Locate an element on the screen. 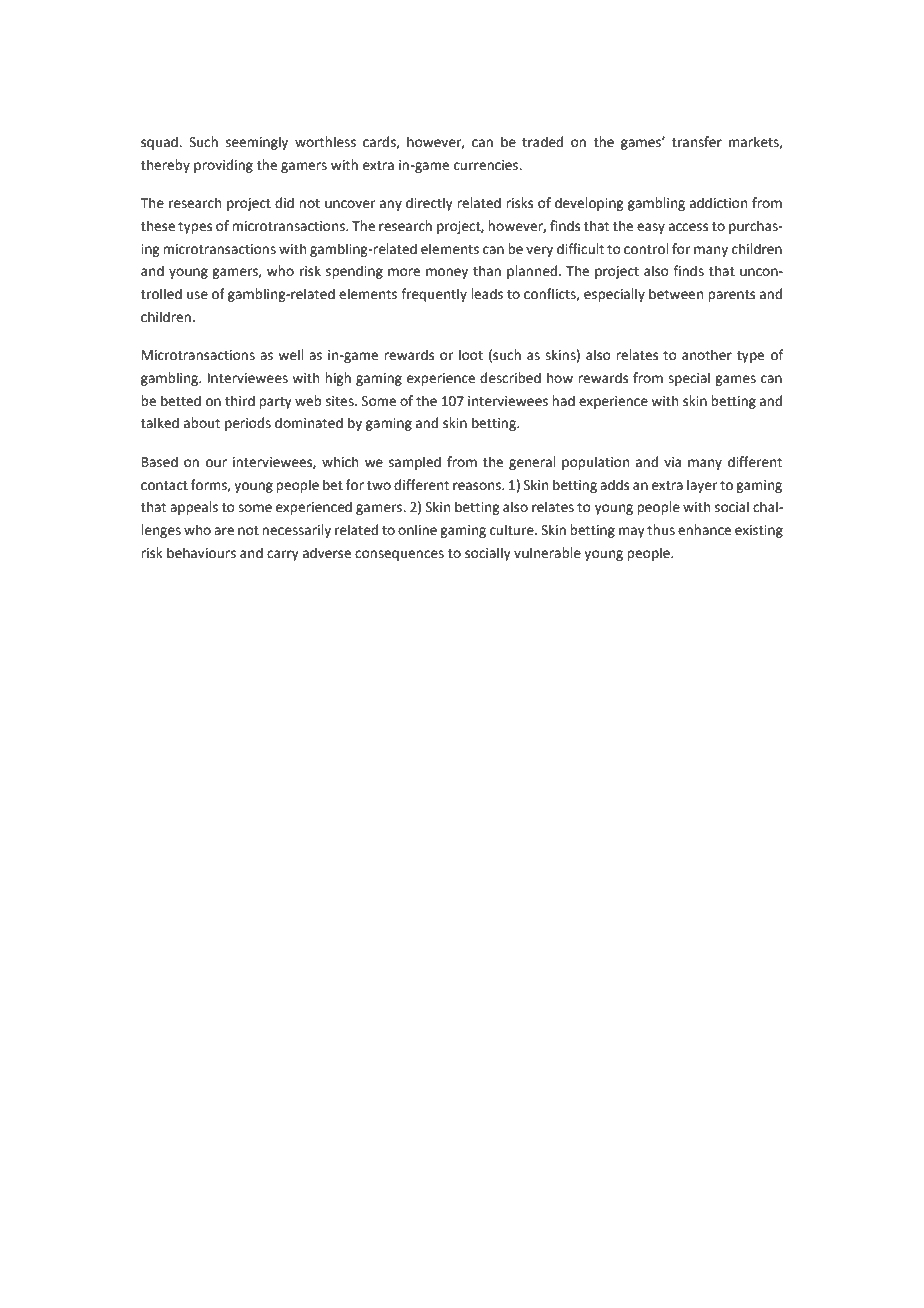  sampled is located at coordinates (415, 463).
